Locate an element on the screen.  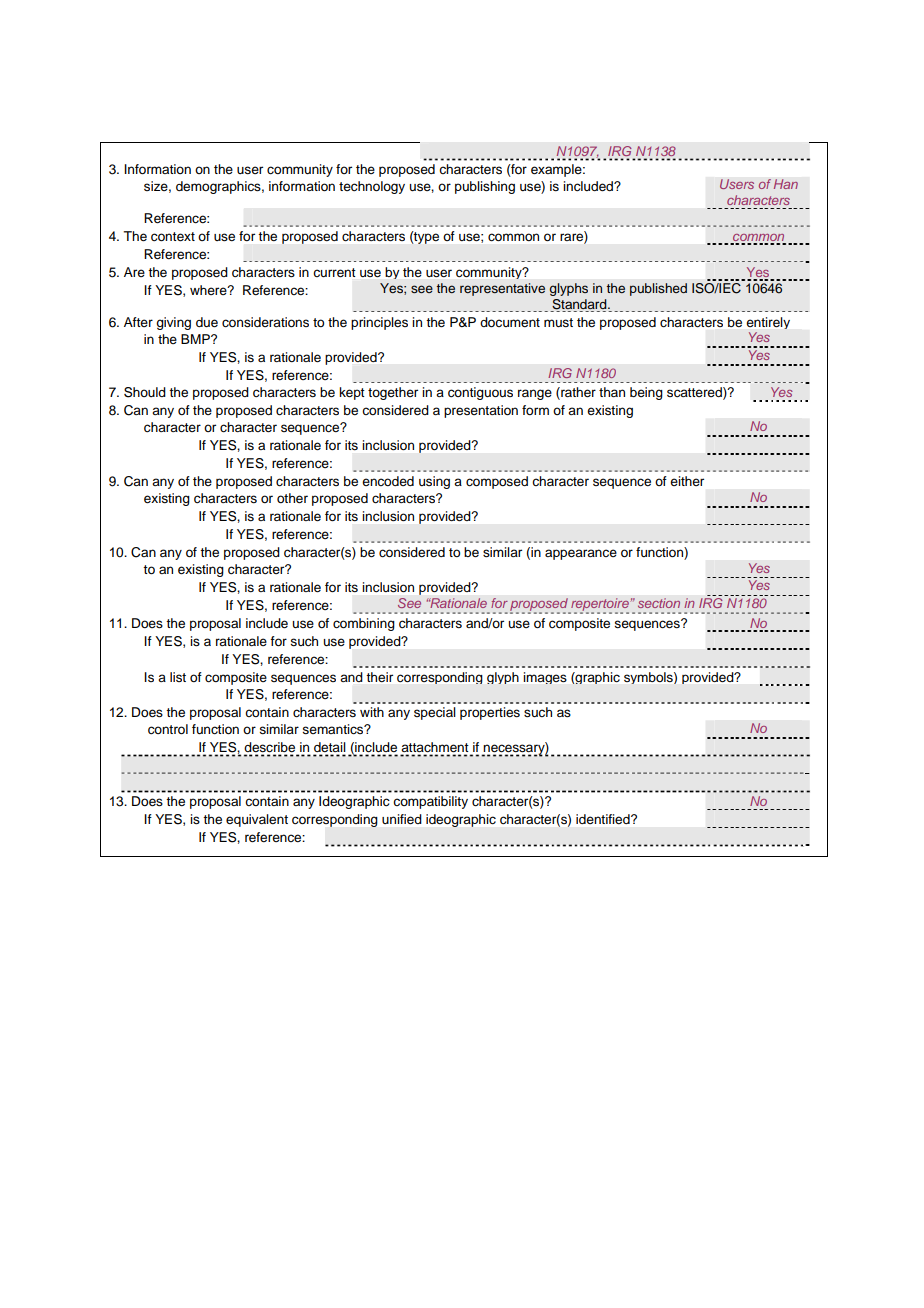
other is located at coordinates (292, 498).
